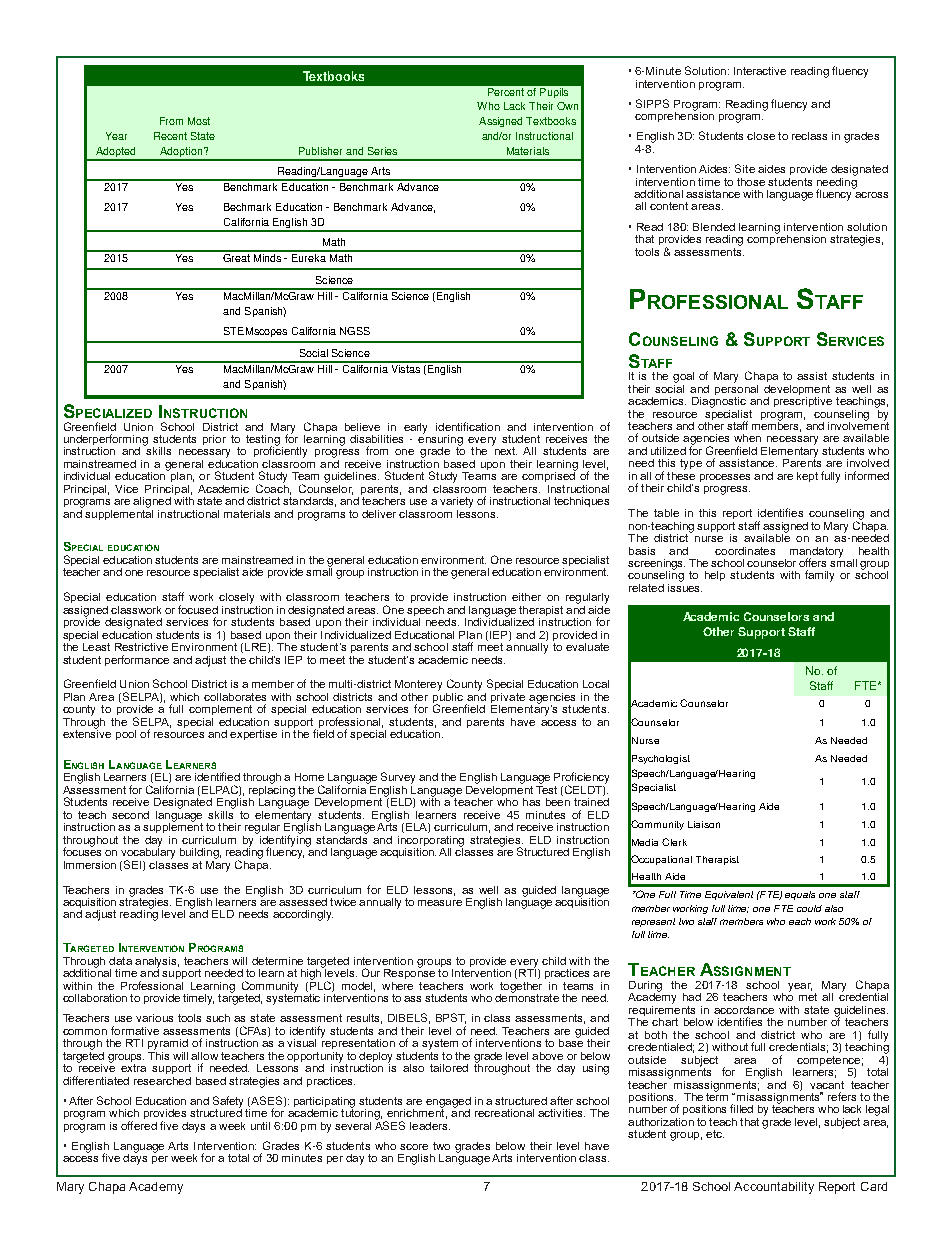 This screenshot has height=1233, width=952. What do you see at coordinates (355, 331) in the screenshot?
I see `NGSS` at bounding box center [355, 331].
